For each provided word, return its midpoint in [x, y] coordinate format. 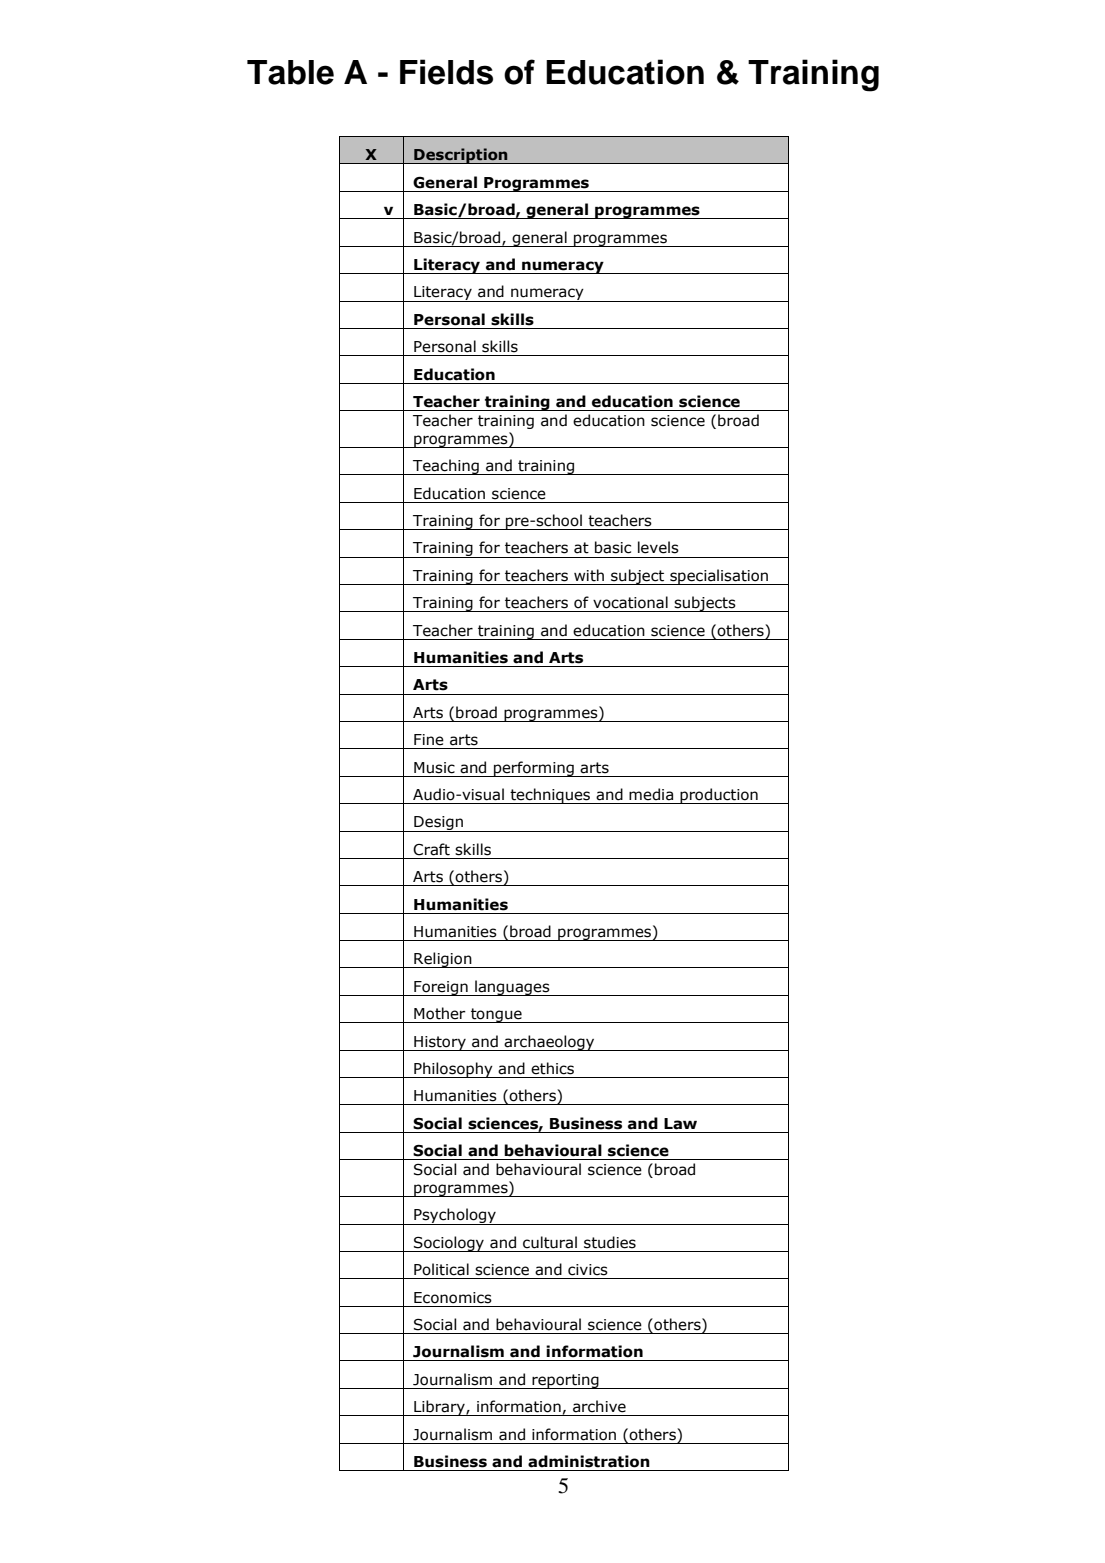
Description [461, 156]
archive [599, 1406]
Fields [446, 72]
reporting [565, 1381]
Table [290, 72]
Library [439, 1408]
